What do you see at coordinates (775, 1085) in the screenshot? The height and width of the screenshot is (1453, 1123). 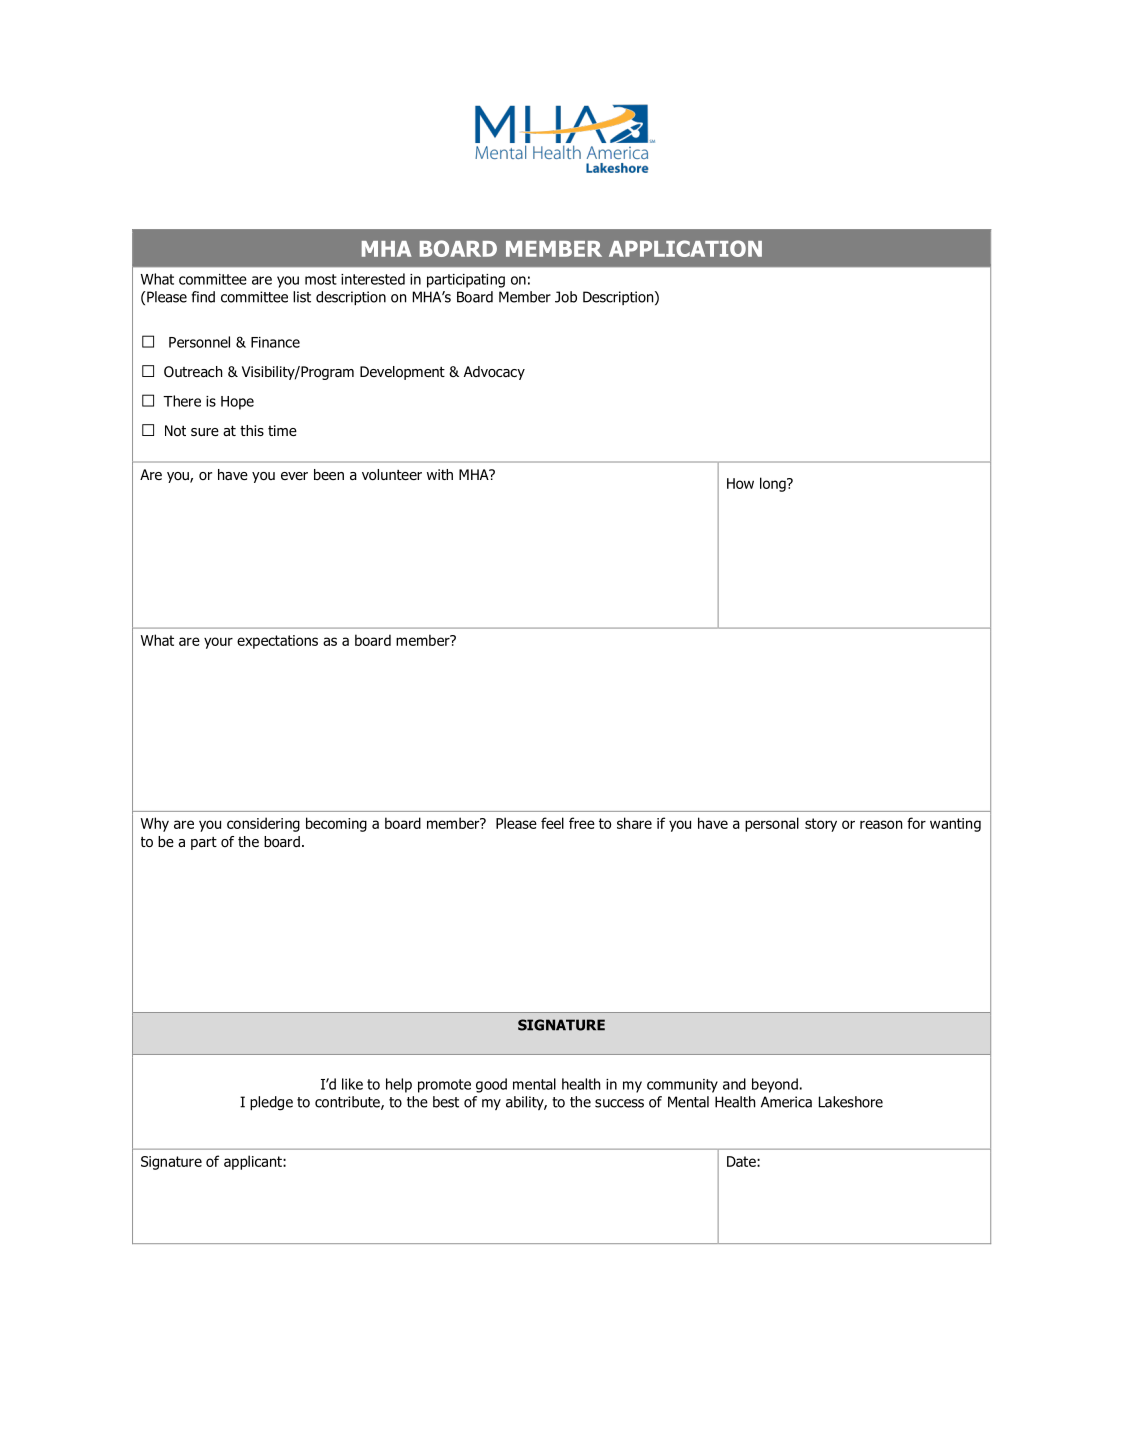 I see `beyond` at bounding box center [775, 1085].
